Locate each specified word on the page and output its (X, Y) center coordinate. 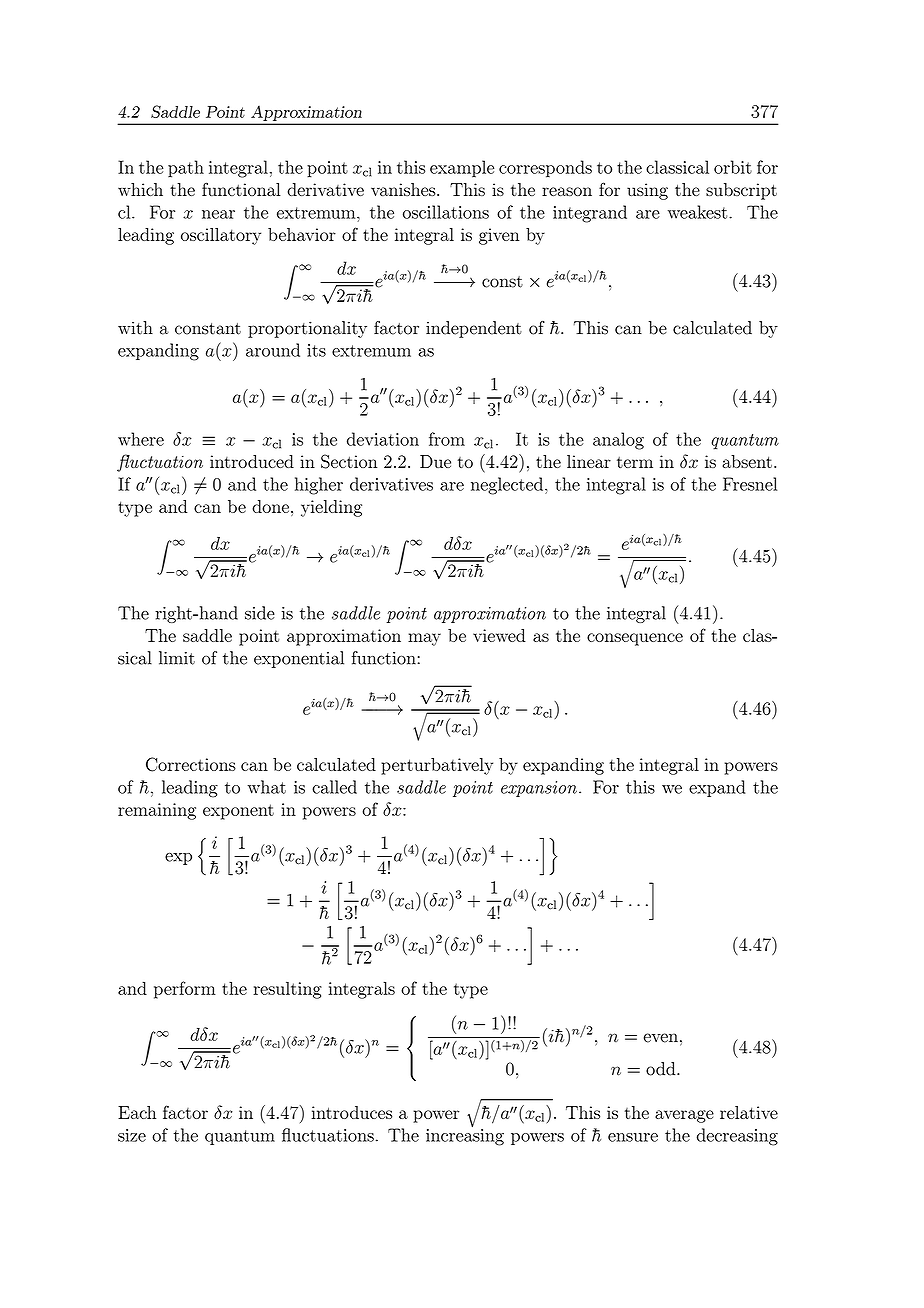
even (661, 1038)
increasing (465, 1136)
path (186, 169)
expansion (539, 789)
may (424, 639)
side (260, 613)
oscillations (446, 212)
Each (137, 1112)
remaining (157, 811)
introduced (252, 461)
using (647, 191)
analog (618, 441)
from (447, 439)
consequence (635, 639)
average (684, 1116)
